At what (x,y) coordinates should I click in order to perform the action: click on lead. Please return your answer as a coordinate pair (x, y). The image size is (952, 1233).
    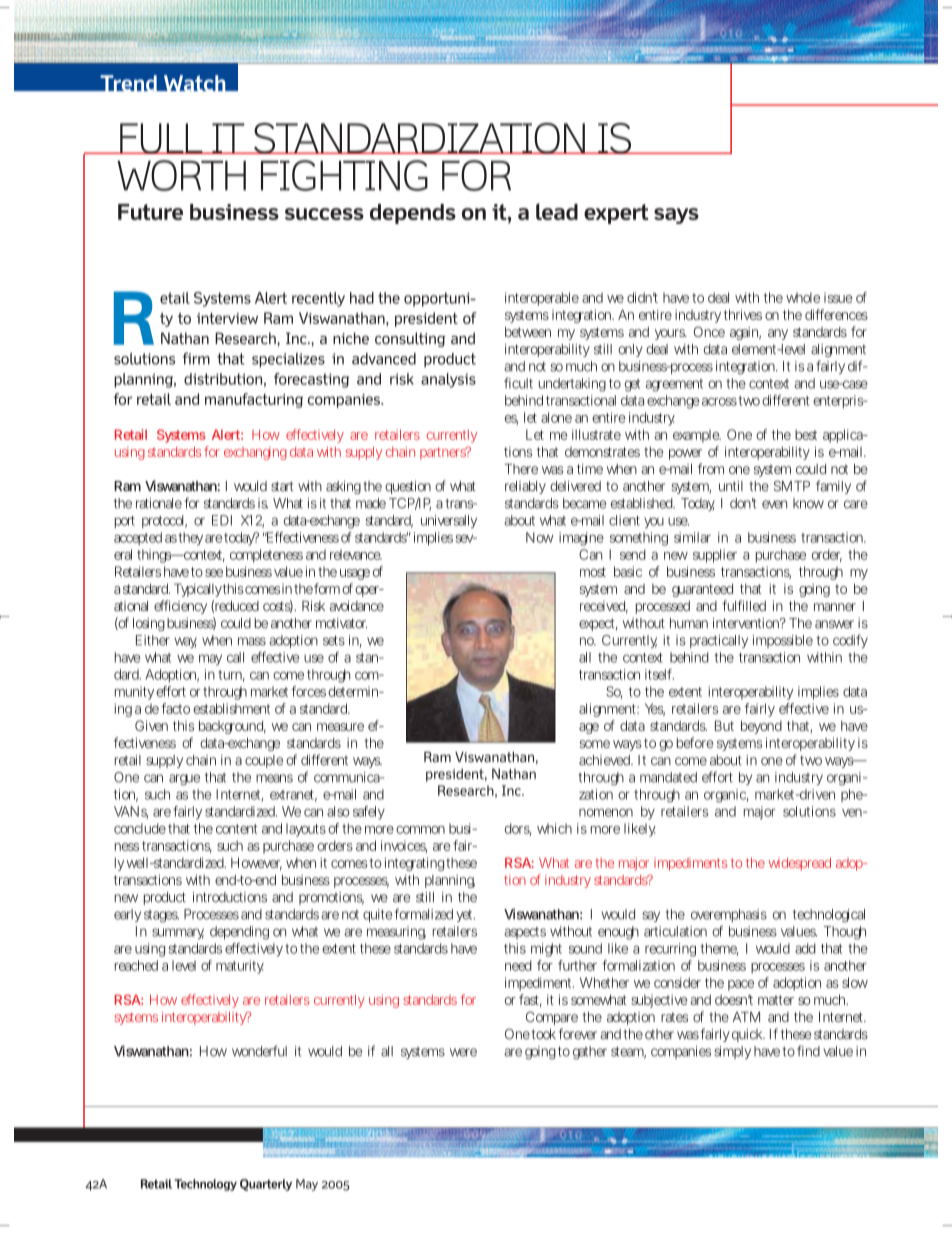
    Looking at the image, I should click on (557, 211).
